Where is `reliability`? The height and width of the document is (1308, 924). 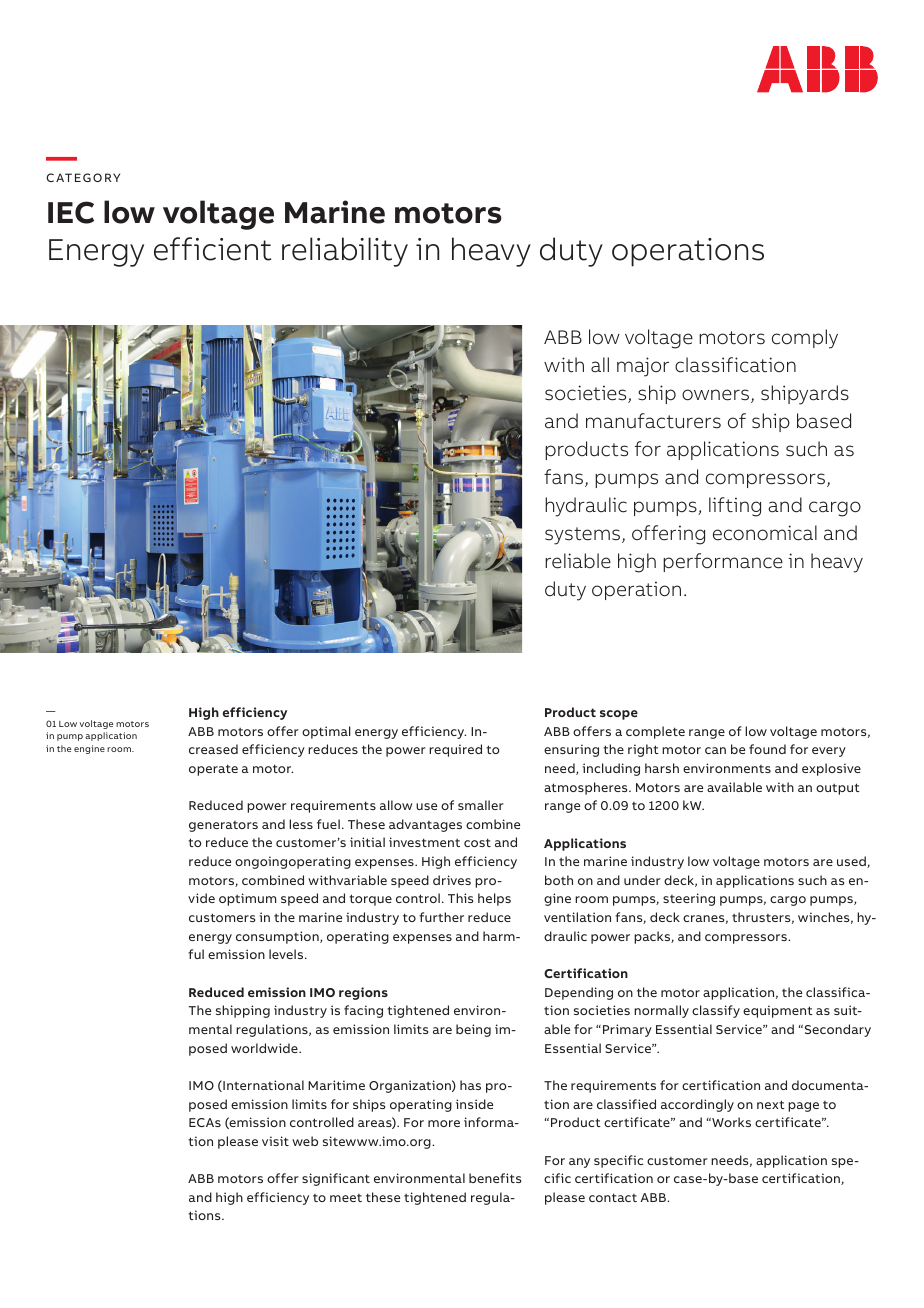 reliability is located at coordinates (345, 252).
